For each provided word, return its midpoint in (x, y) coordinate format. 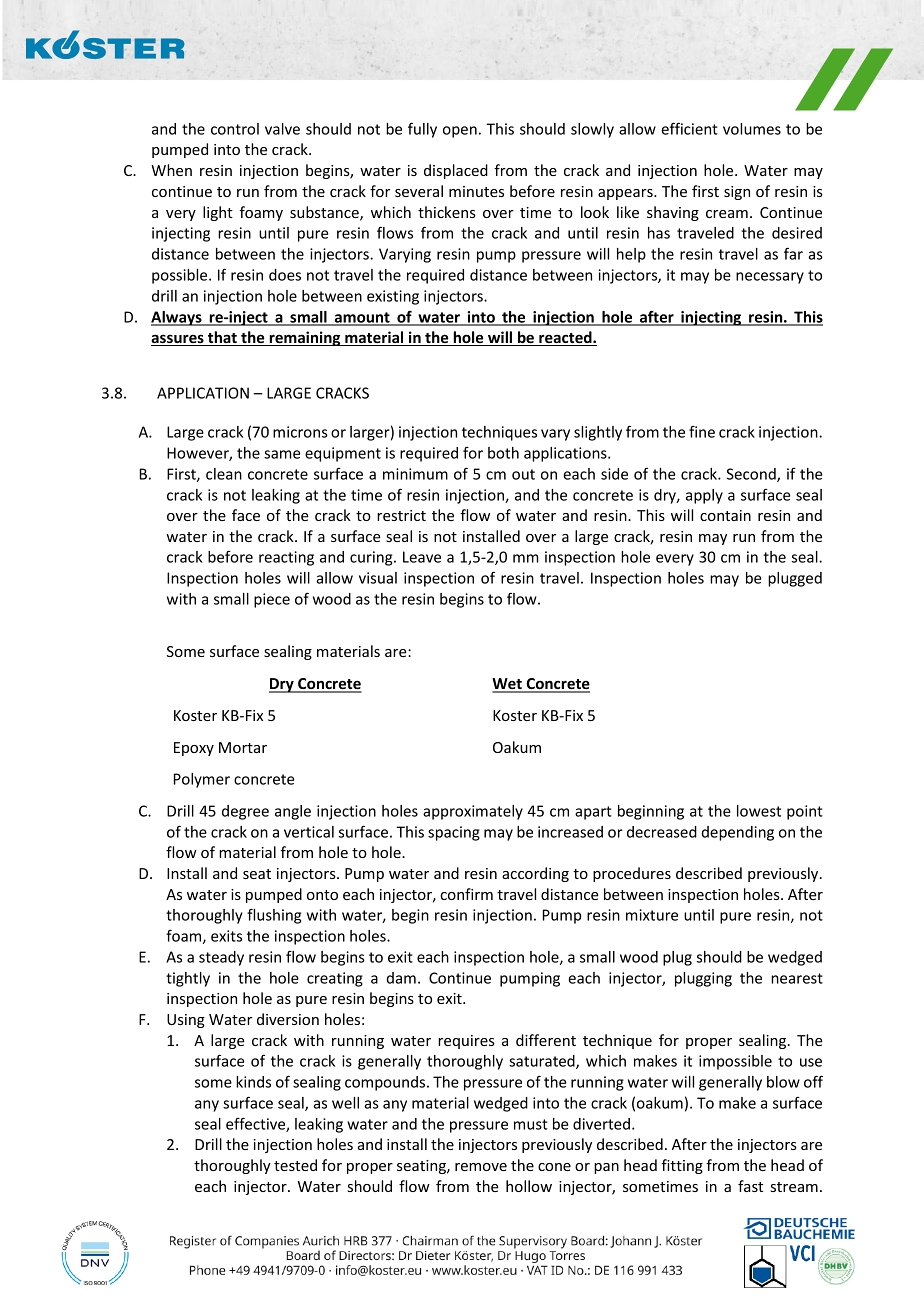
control (235, 129)
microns (300, 432)
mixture (652, 915)
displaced (456, 171)
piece (272, 600)
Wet (508, 685)
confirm (466, 894)
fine (702, 432)
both (503, 453)
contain (725, 515)
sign (737, 193)
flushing (274, 916)
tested (295, 1165)
